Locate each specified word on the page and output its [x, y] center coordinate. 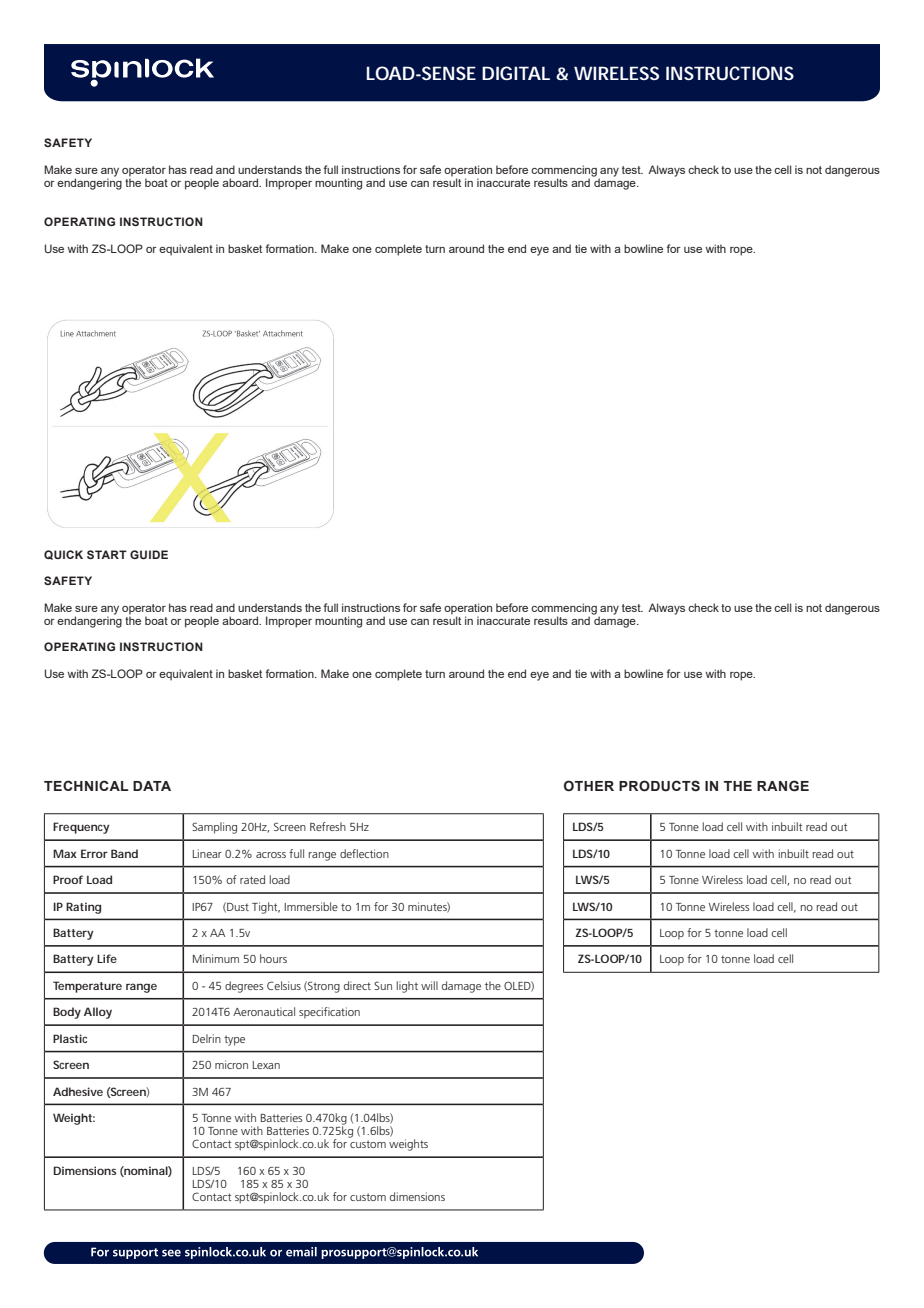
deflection [364, 853]
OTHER [589, 785]
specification [329, 1013]
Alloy [98, 1013]
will [429, 985]
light [407, 987]
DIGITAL [516, 73]
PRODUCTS [659, 786]
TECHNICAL [86, 785]
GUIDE [149, 554]
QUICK [63, 555]
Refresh [328, 826]
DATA [152, 786]
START [107, 554]
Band [124, 853]
